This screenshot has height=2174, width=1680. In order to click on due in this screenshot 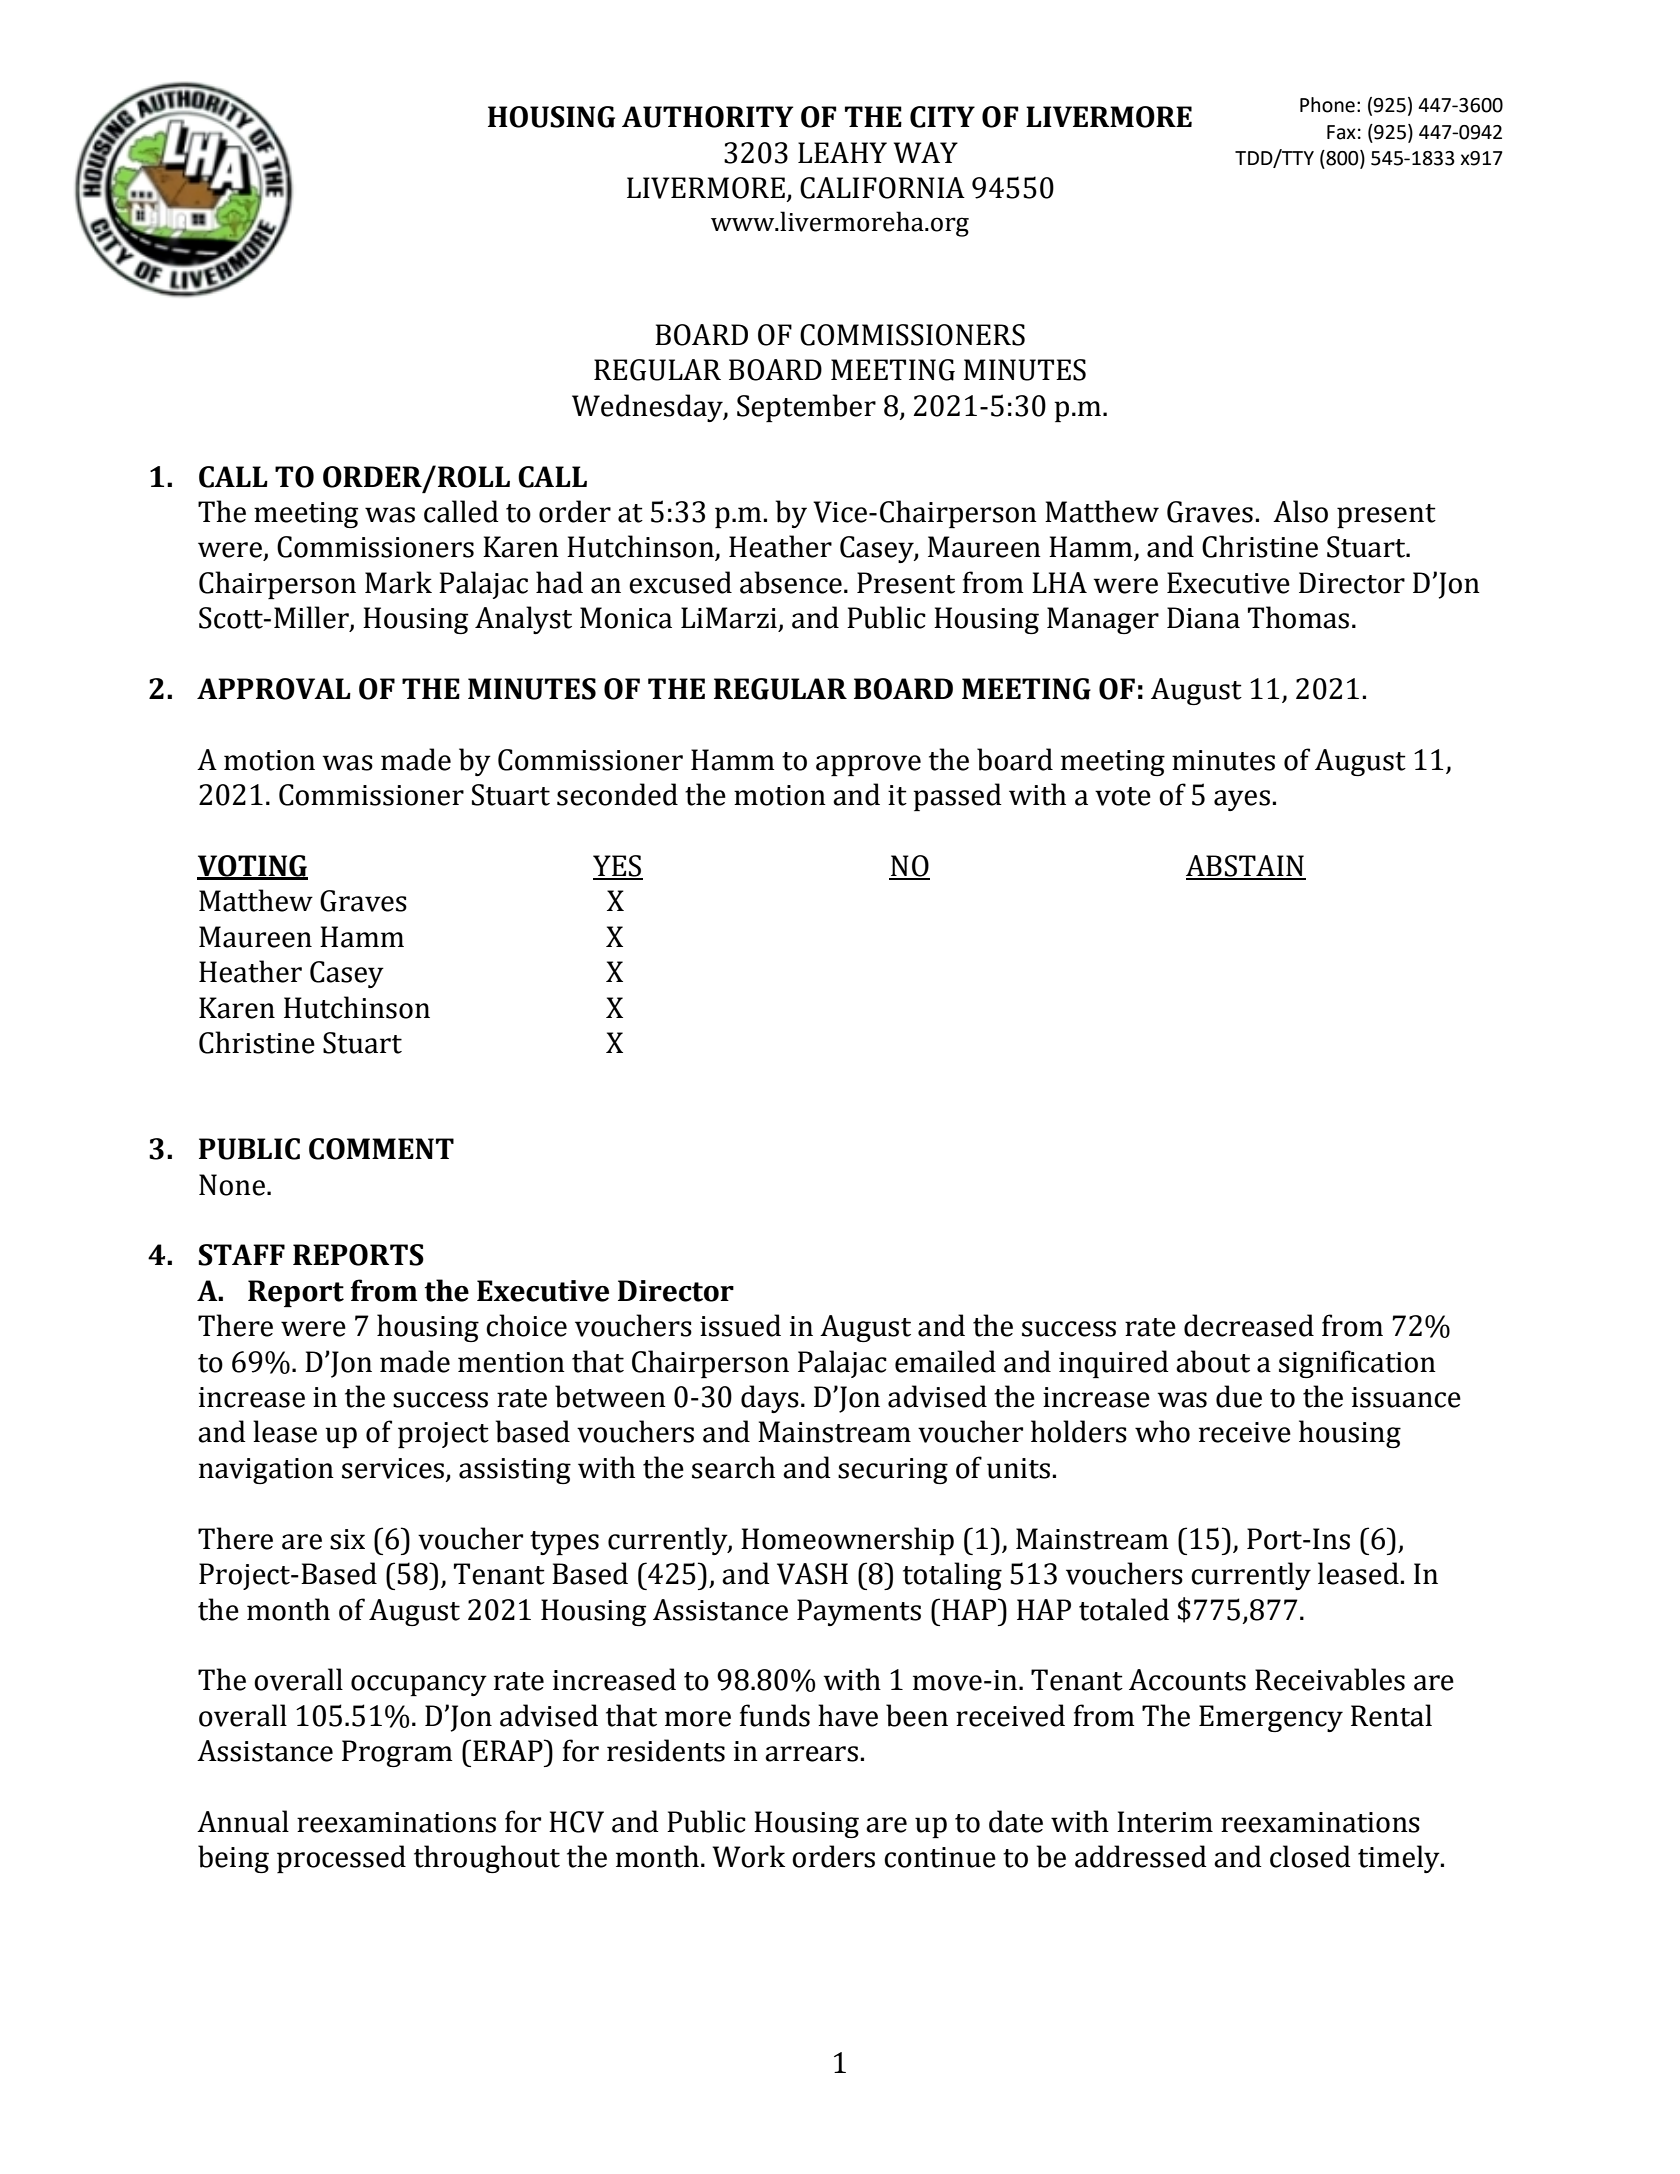, I will do `click(1239, 1396)`.
